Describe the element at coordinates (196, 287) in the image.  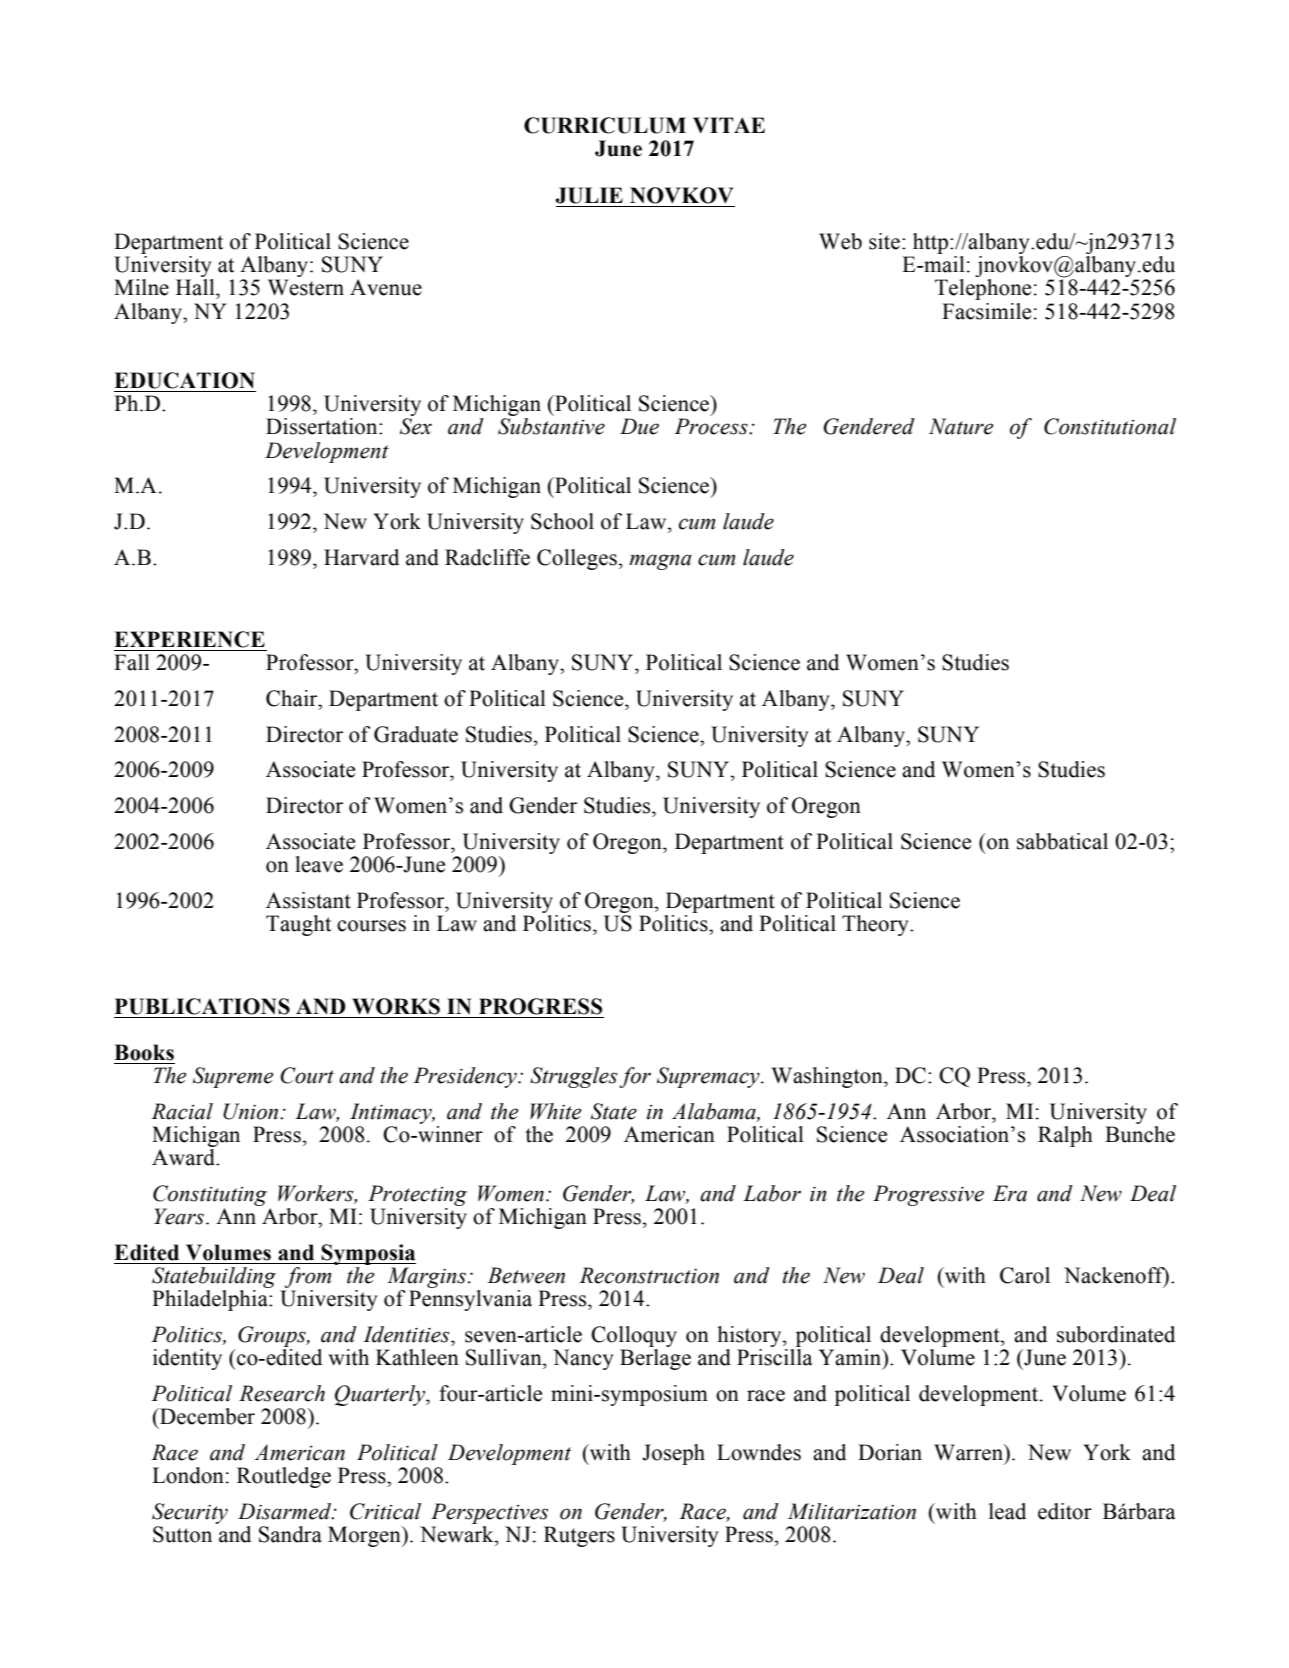
I see `Hall` at that location.
